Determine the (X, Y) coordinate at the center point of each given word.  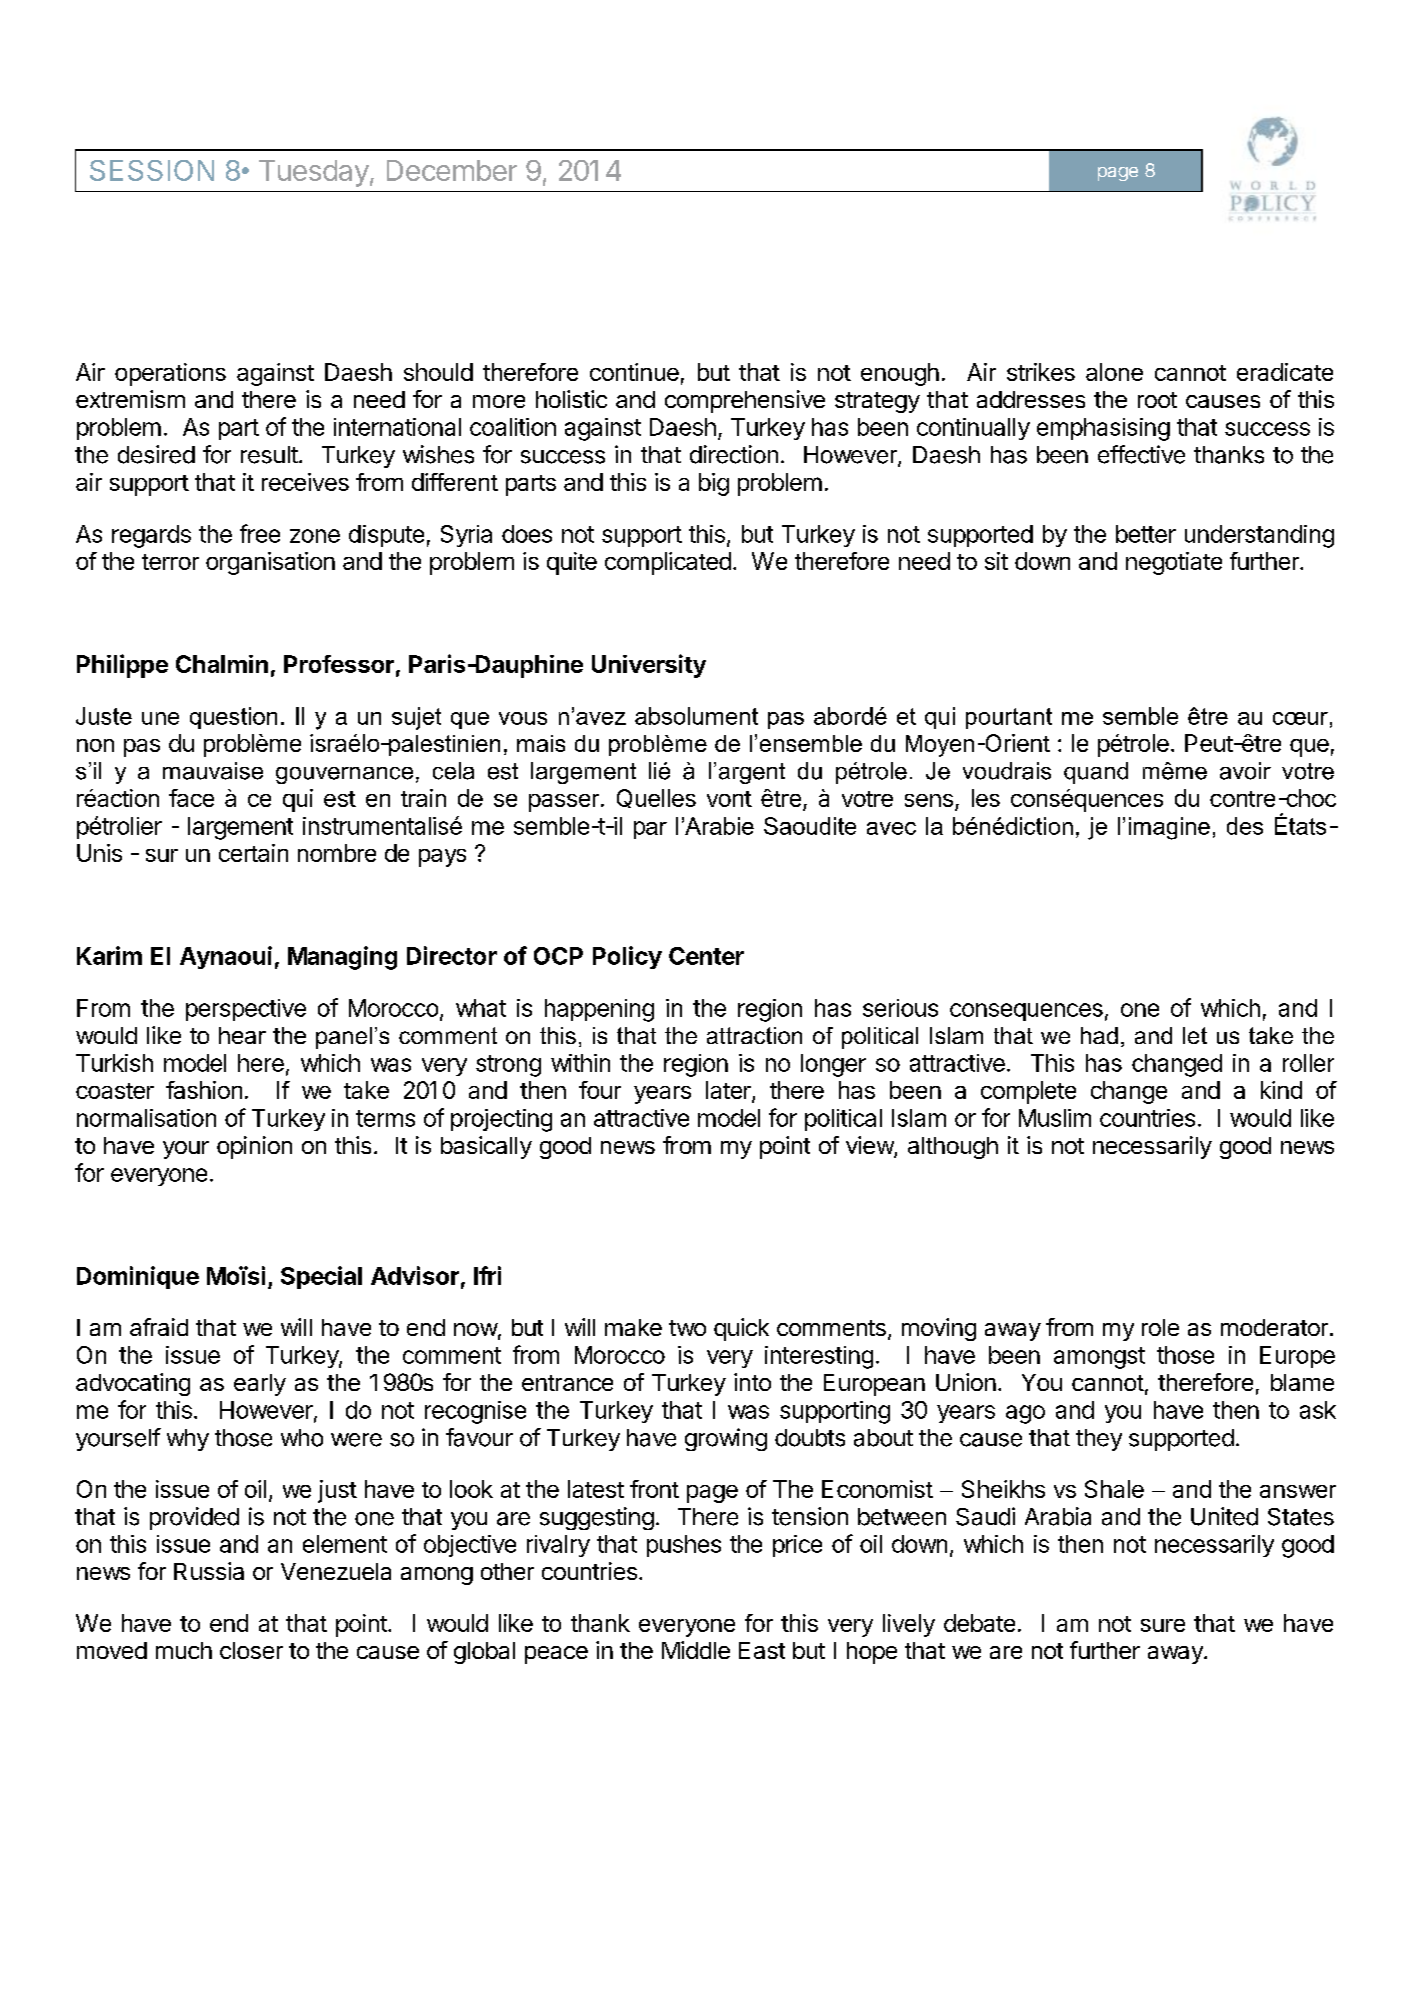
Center (706, 956)
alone (1114, 372)
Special (321, 1277)
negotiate (1174, 563)
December (452, 170)
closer (251, 1650)
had (1099, 1035)
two (687, 1328)
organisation (270, 563)
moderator (1274, 1327)
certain (253, 853)
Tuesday (314, 173)
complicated (668, 563)
